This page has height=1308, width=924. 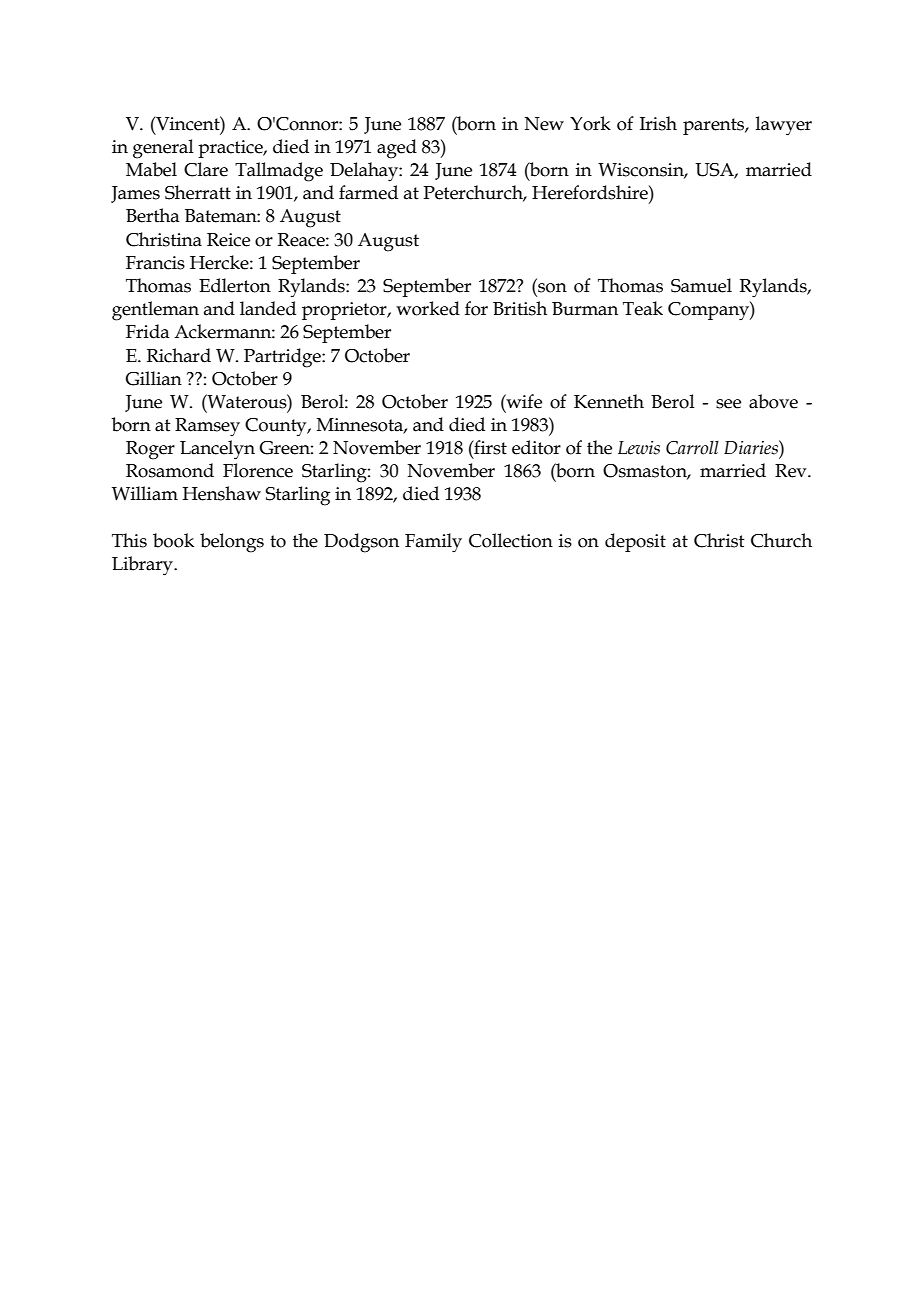 I want to click on see, so click(x=728, y=404).
